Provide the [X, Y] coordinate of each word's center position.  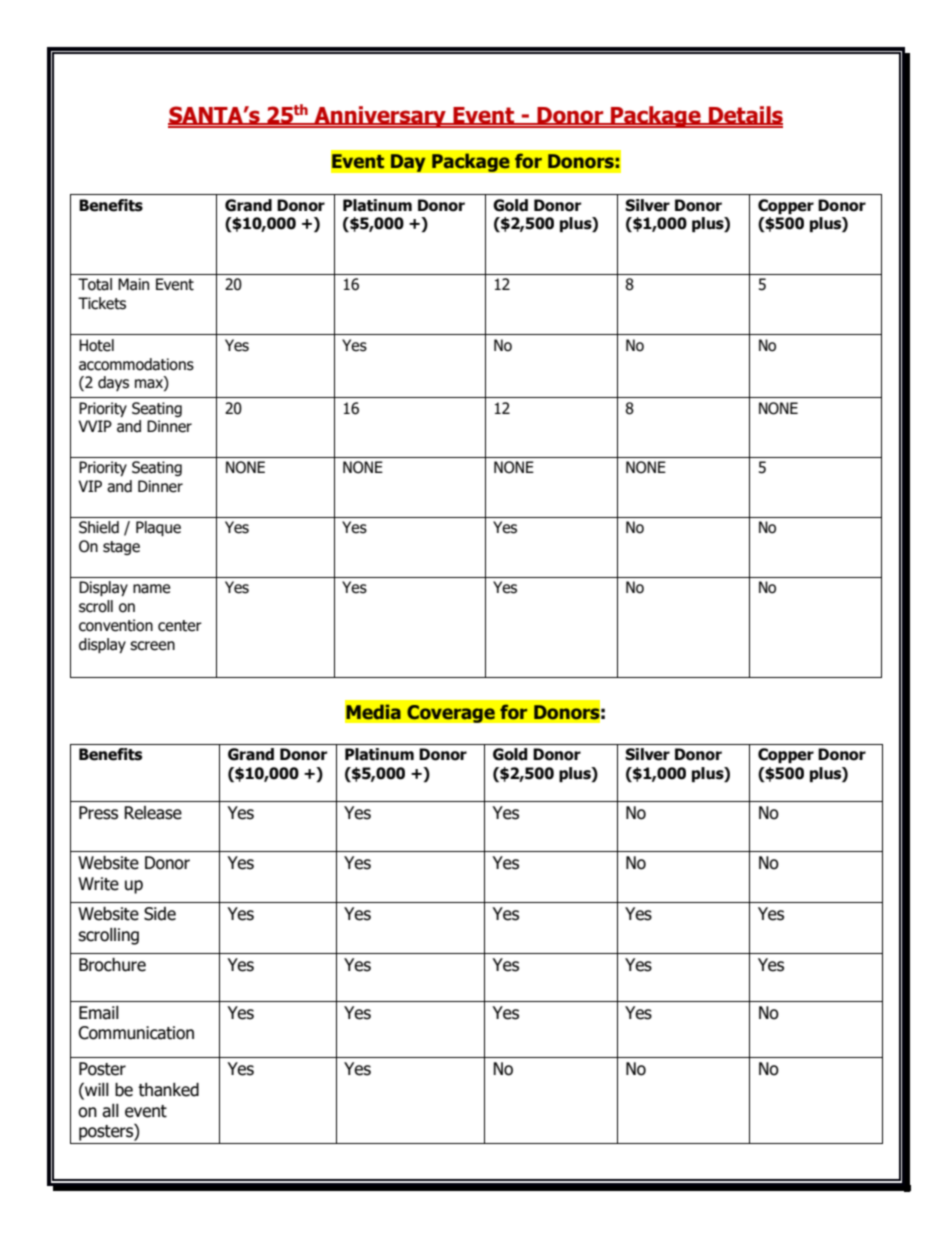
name [151, 589]
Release [153, 813]
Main [133, 284]
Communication [136, 1033]
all [110, 1111]
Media [373, 712]
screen [152, 646]
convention [116, 625]
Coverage [451, 714]
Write [98, 884]
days [113, 383]
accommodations [136, 364]
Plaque [158, 528]
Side [160, 914]
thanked [168, 1090]
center [180, 626]
